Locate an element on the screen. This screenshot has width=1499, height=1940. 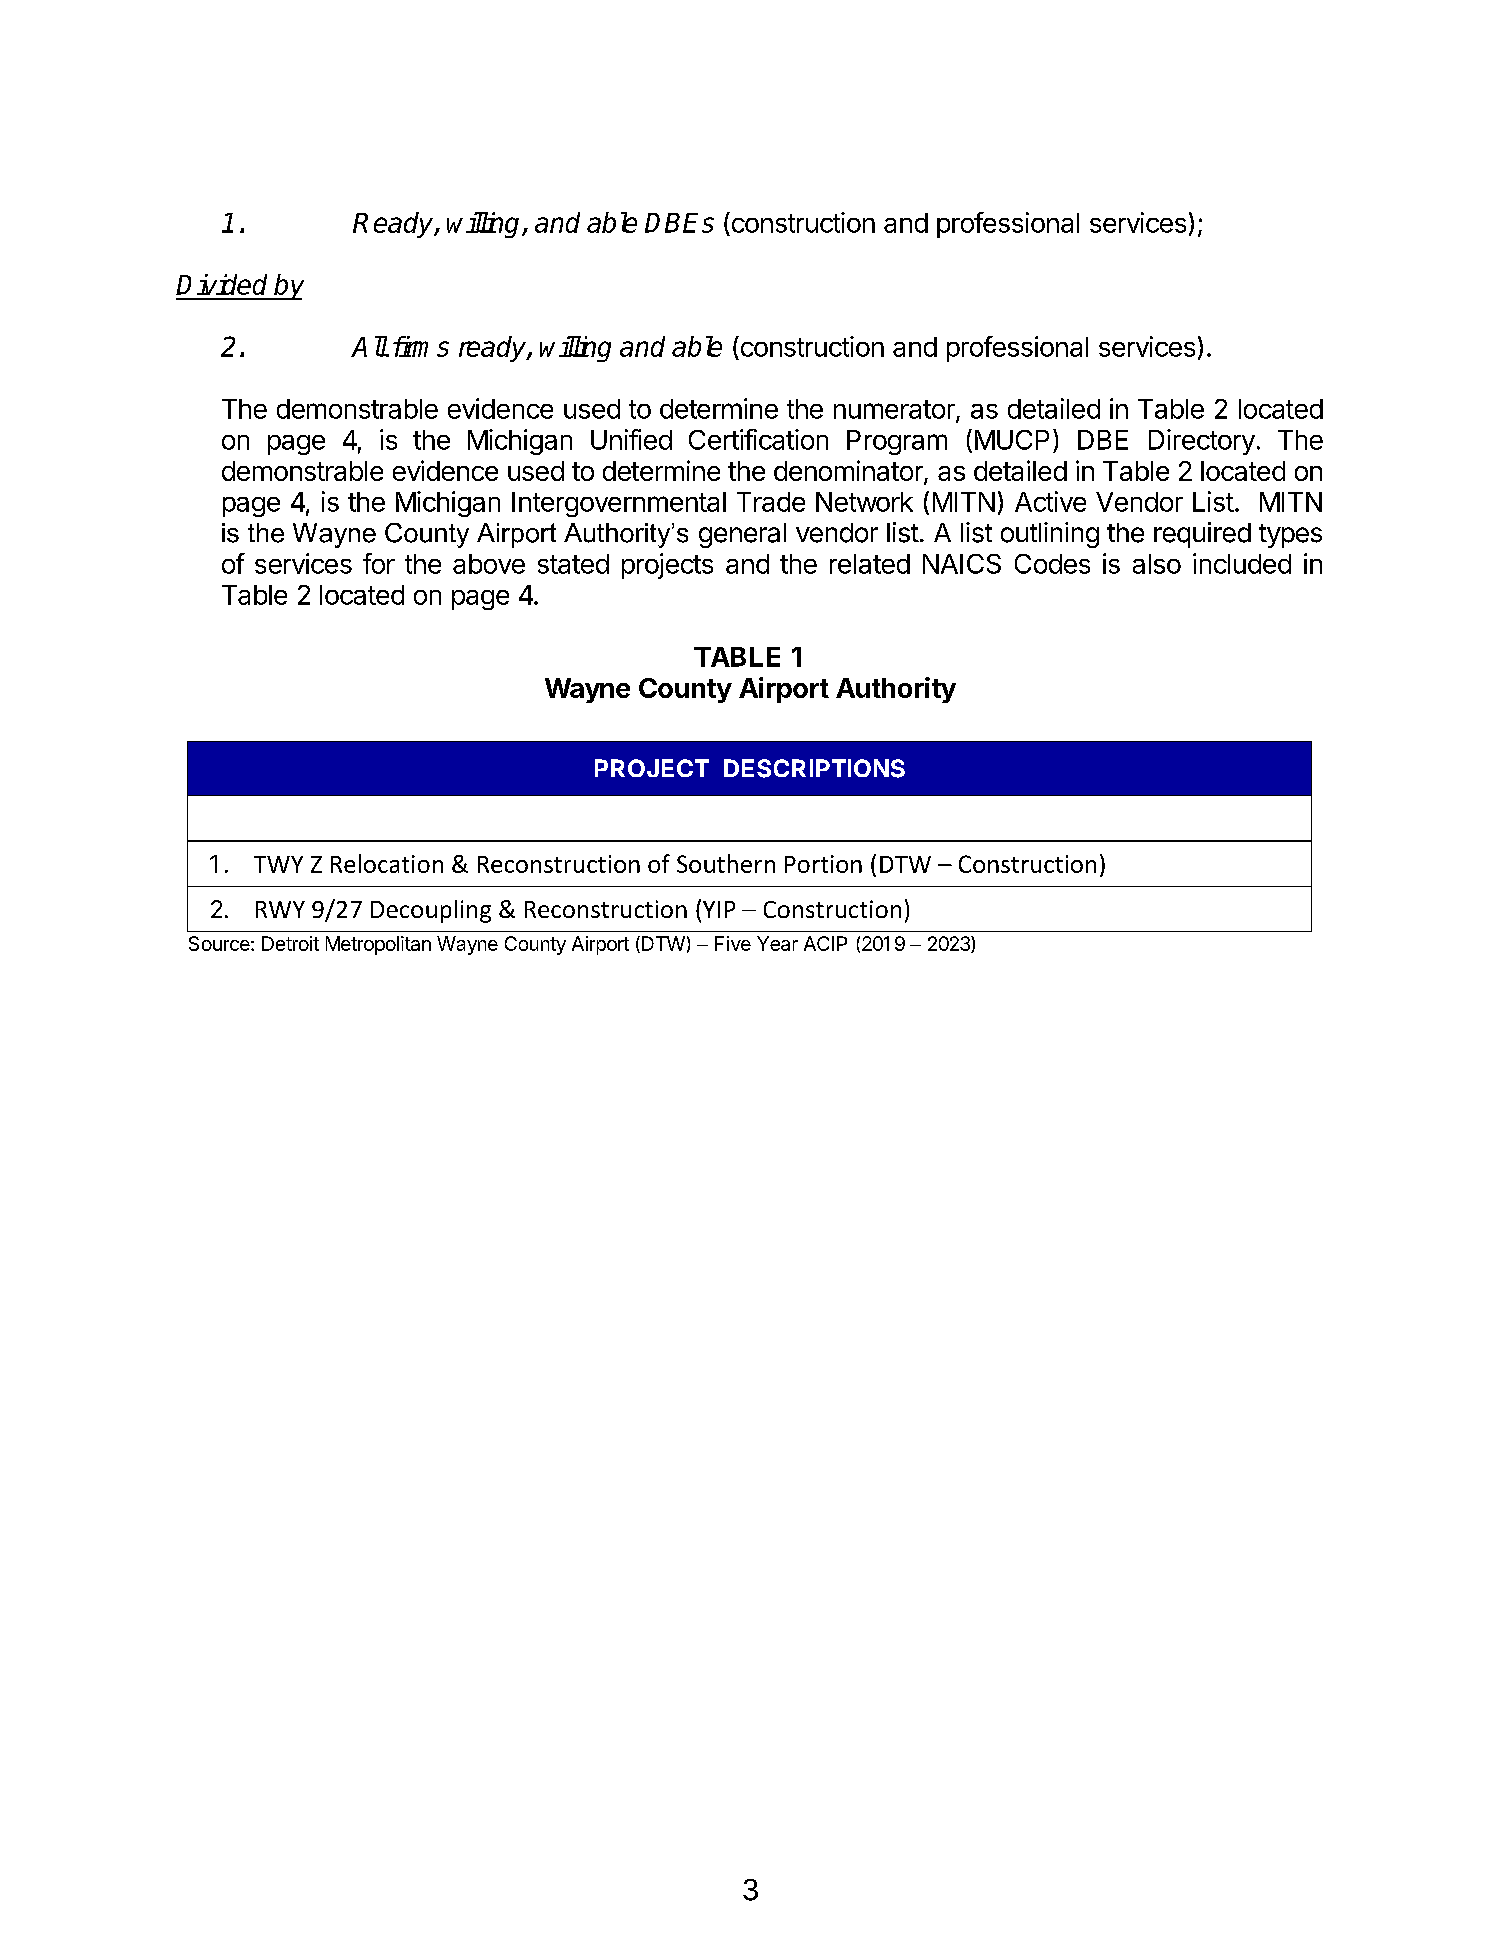
Metropolitan is located at coordinates (378, 945).
